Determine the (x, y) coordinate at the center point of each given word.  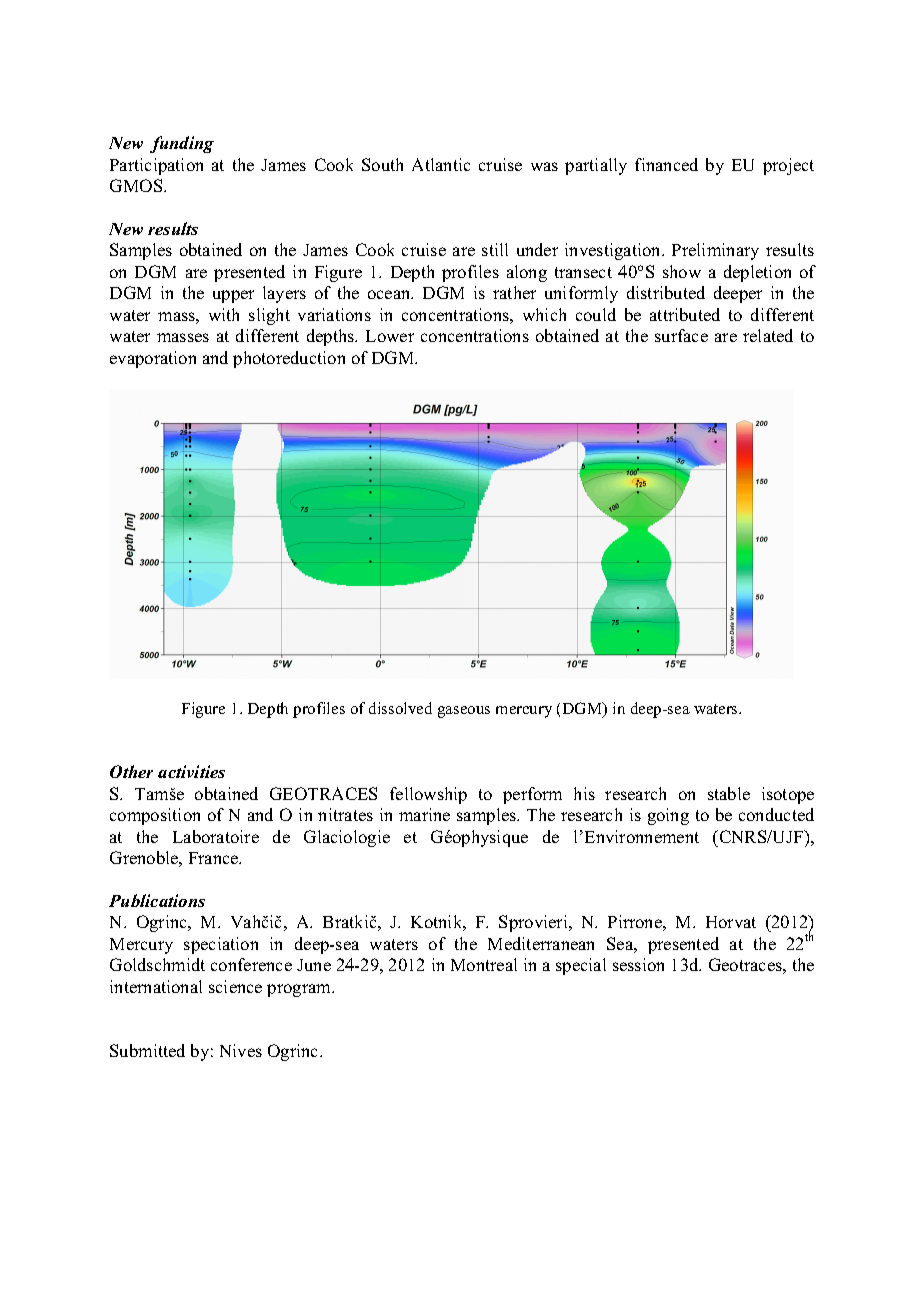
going (668, 816)
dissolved (400, 708)
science (235, 986)
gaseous (464, 712)
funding (182, 144)
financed (666, 164)
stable (729, 793)
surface (681, 335)
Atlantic (441, 164)
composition (155, 816)
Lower (390, 336)
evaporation (153, 359)
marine (424, 814)
